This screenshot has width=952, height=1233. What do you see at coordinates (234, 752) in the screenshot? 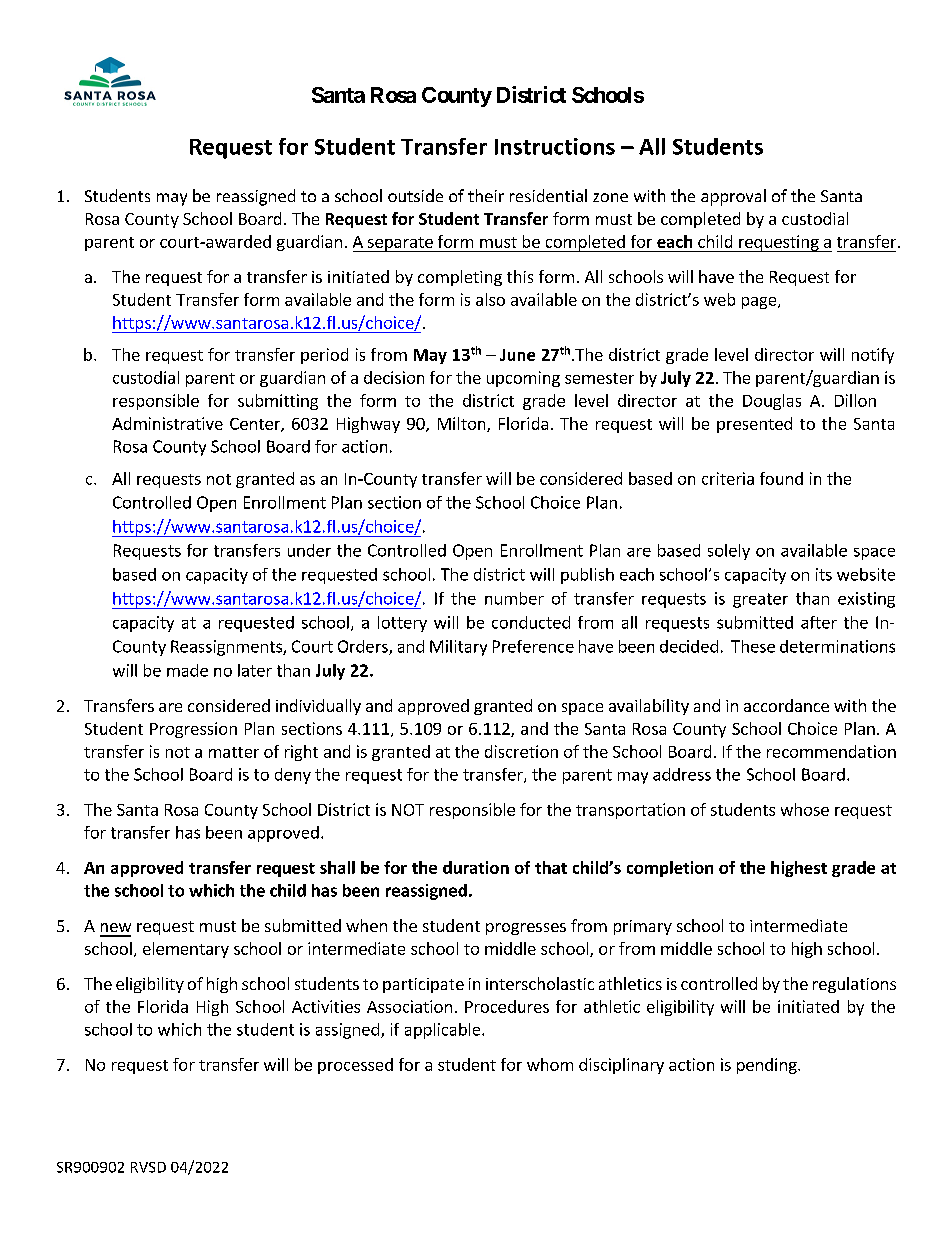
I see `matter` at bounding box center [234, 752].
